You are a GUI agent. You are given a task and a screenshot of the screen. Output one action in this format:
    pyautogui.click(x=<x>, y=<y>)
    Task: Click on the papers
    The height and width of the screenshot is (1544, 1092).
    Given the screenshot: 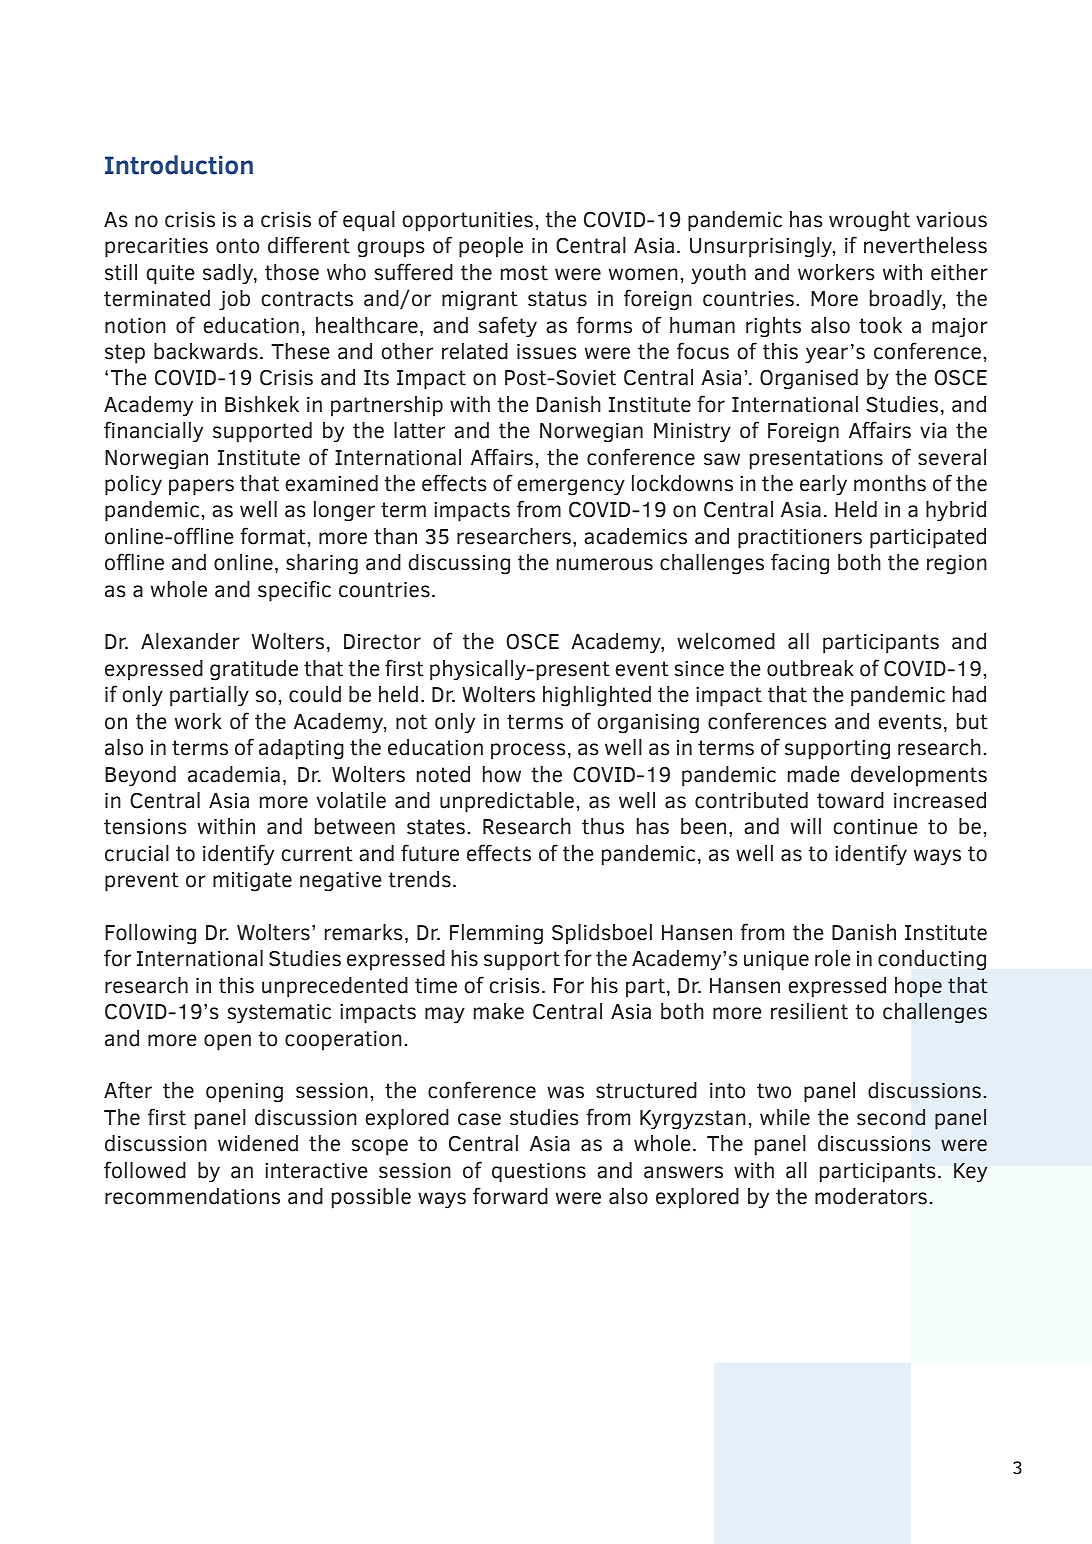 What is the action you would take?
    pyautogui.click(x=201, y=487)
